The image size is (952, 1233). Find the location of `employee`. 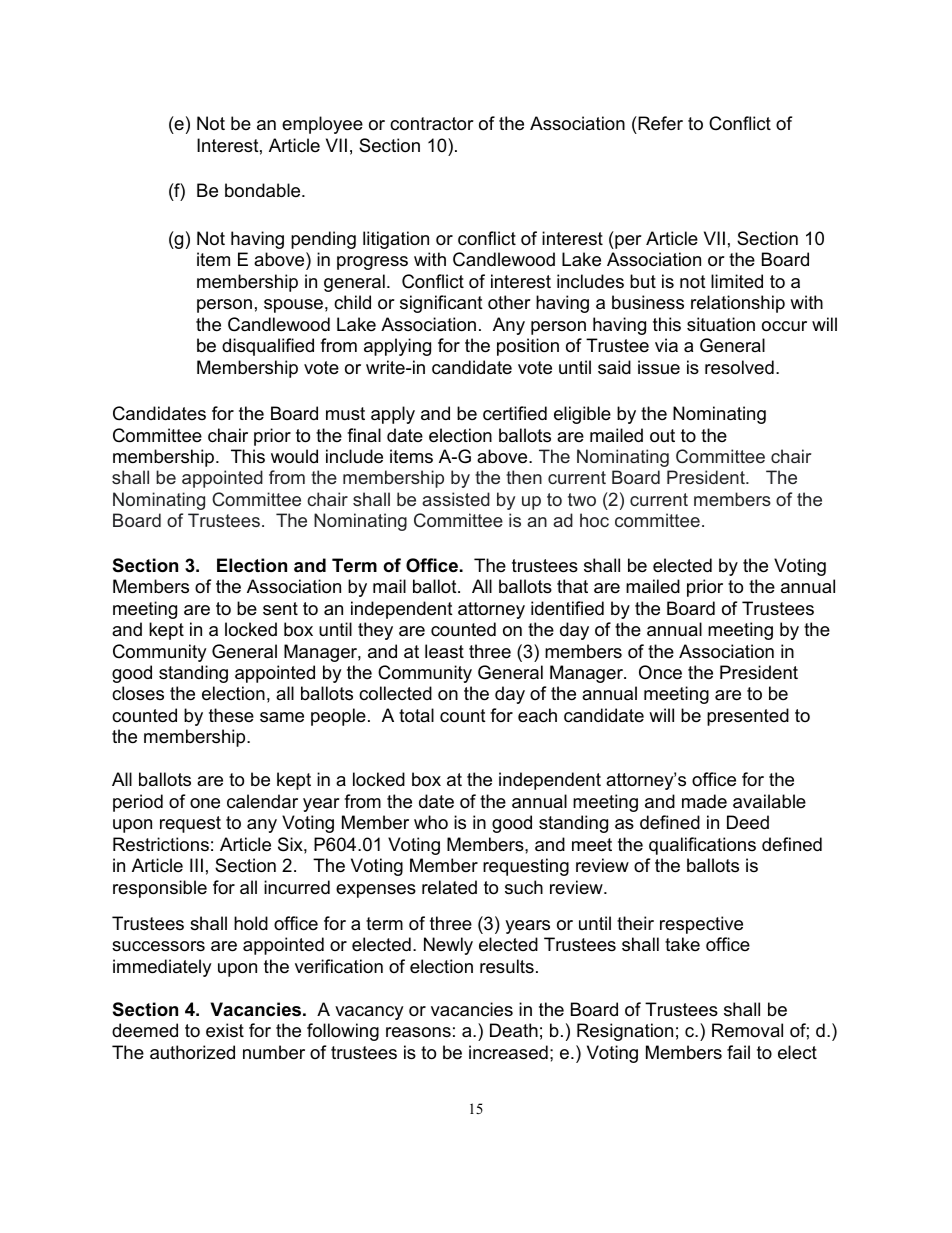

employee is located at coordinates (322, 125).
